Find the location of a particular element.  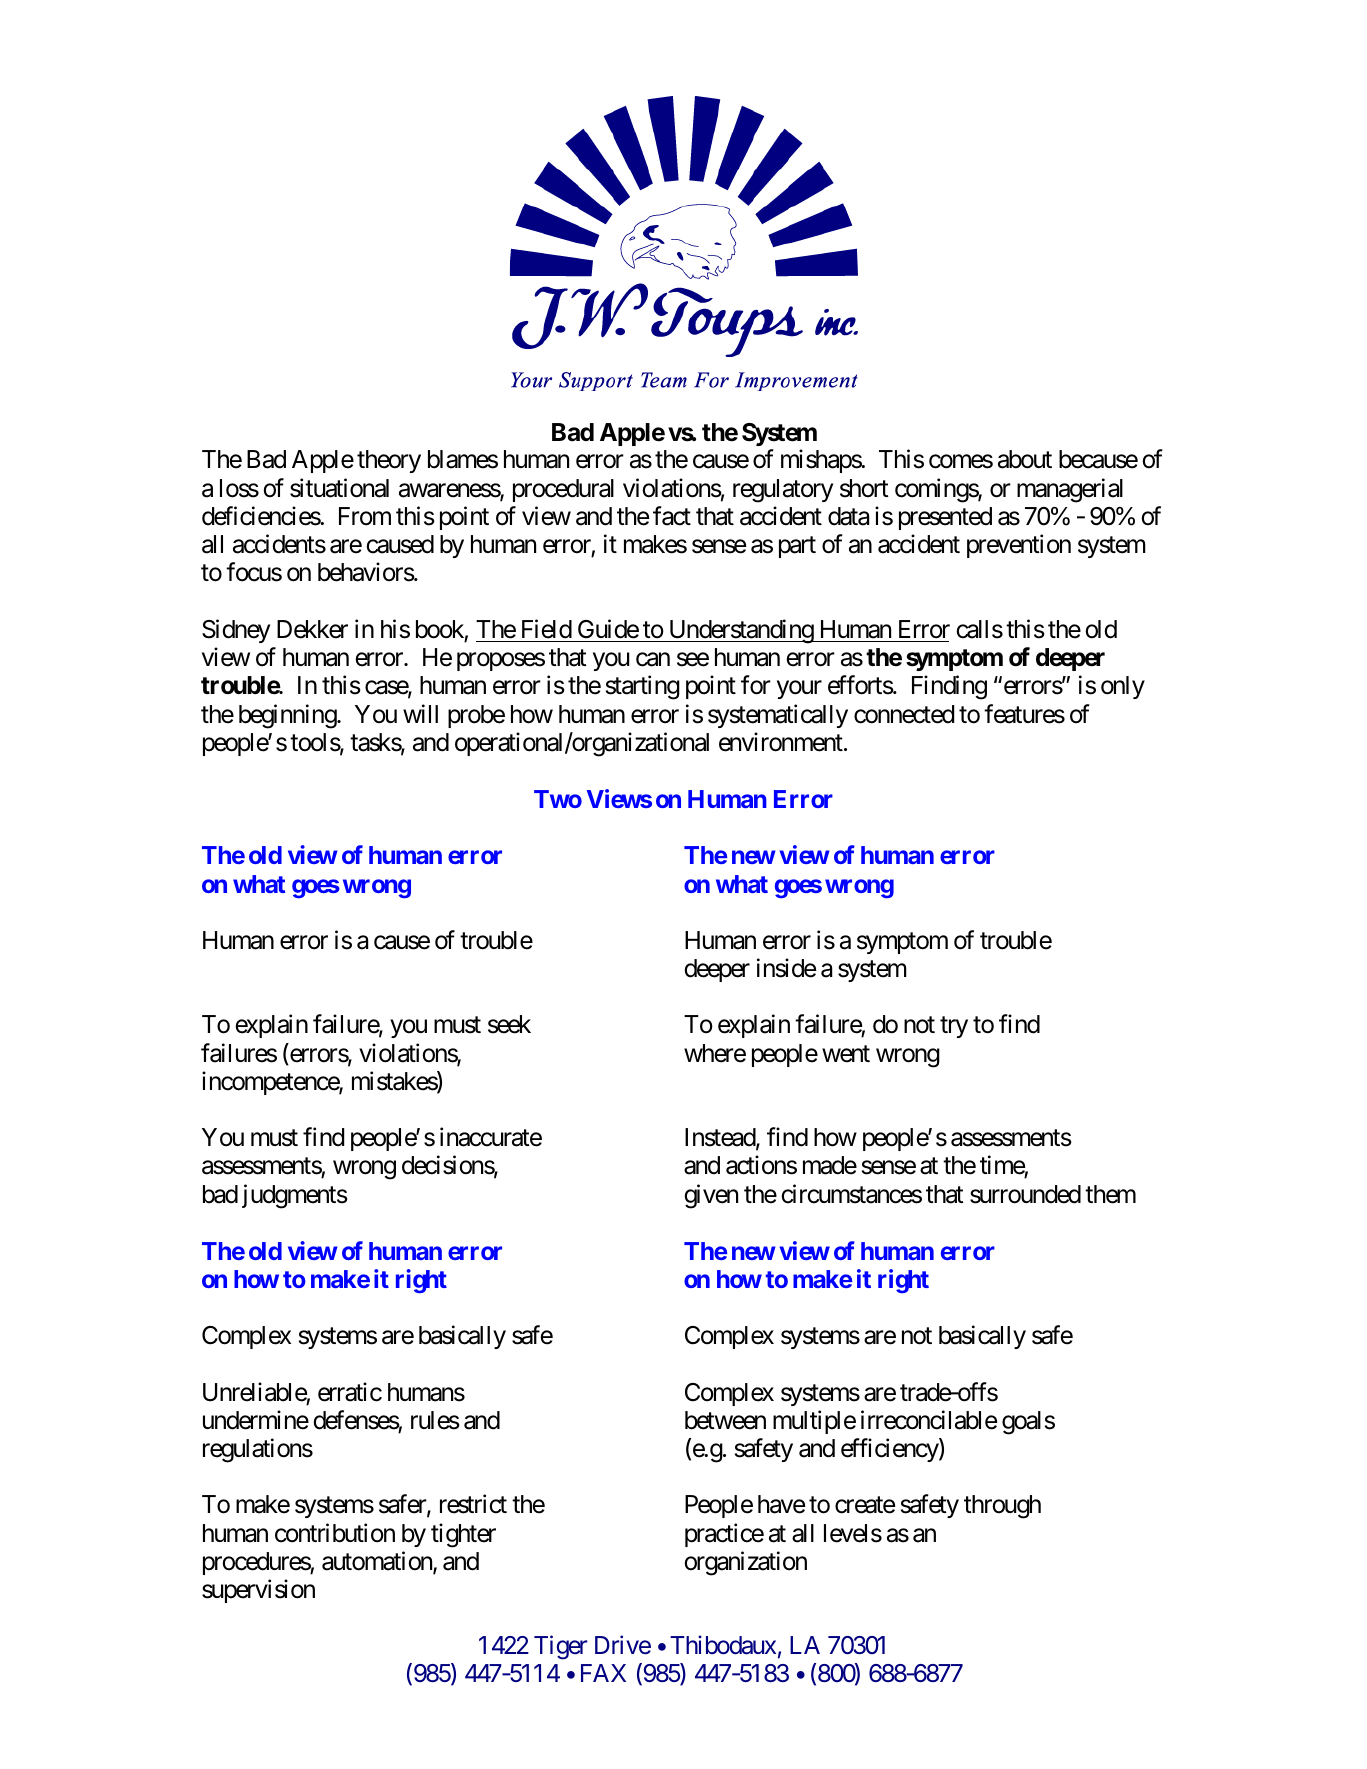

about is located at coordinates (1025, 459).
